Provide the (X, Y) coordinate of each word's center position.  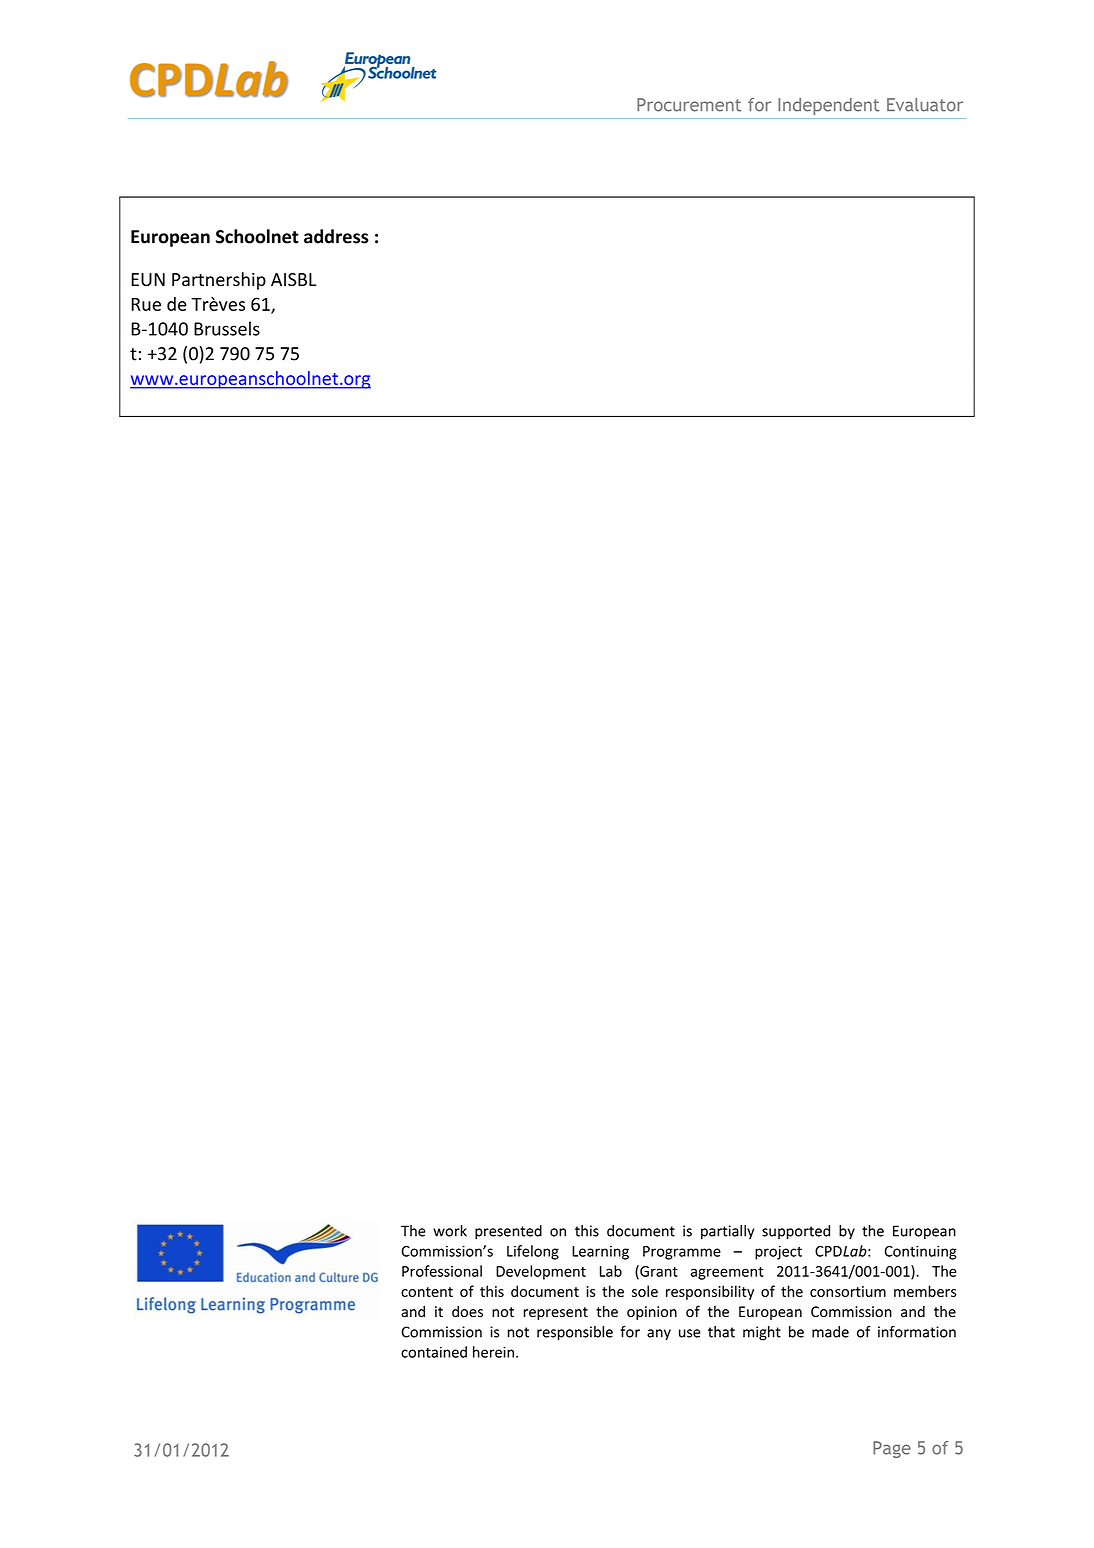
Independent (829, 106)
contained (434, 1352)
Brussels (227, 328)
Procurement (689, 105)
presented (508, 1232)
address (336, 236)
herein (495, 1352)
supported (796, 1232)
